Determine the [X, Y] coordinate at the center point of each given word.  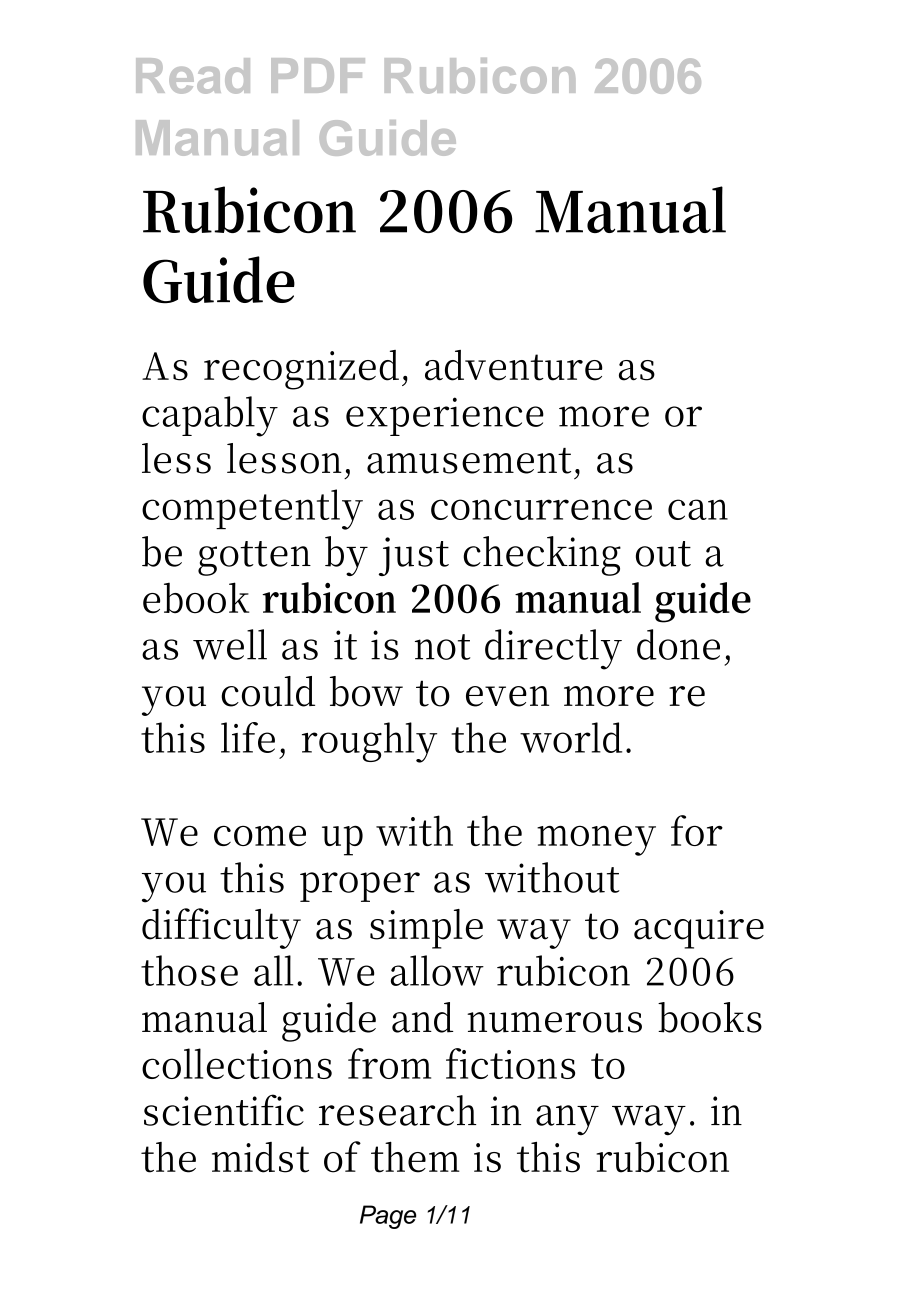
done [678, 644]
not [443, 647]
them [415, 1157]
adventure [514, 365]
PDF [318, 75]
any [567, 1120]
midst [260, 1157]
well [230, 644]
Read [193, 76]
